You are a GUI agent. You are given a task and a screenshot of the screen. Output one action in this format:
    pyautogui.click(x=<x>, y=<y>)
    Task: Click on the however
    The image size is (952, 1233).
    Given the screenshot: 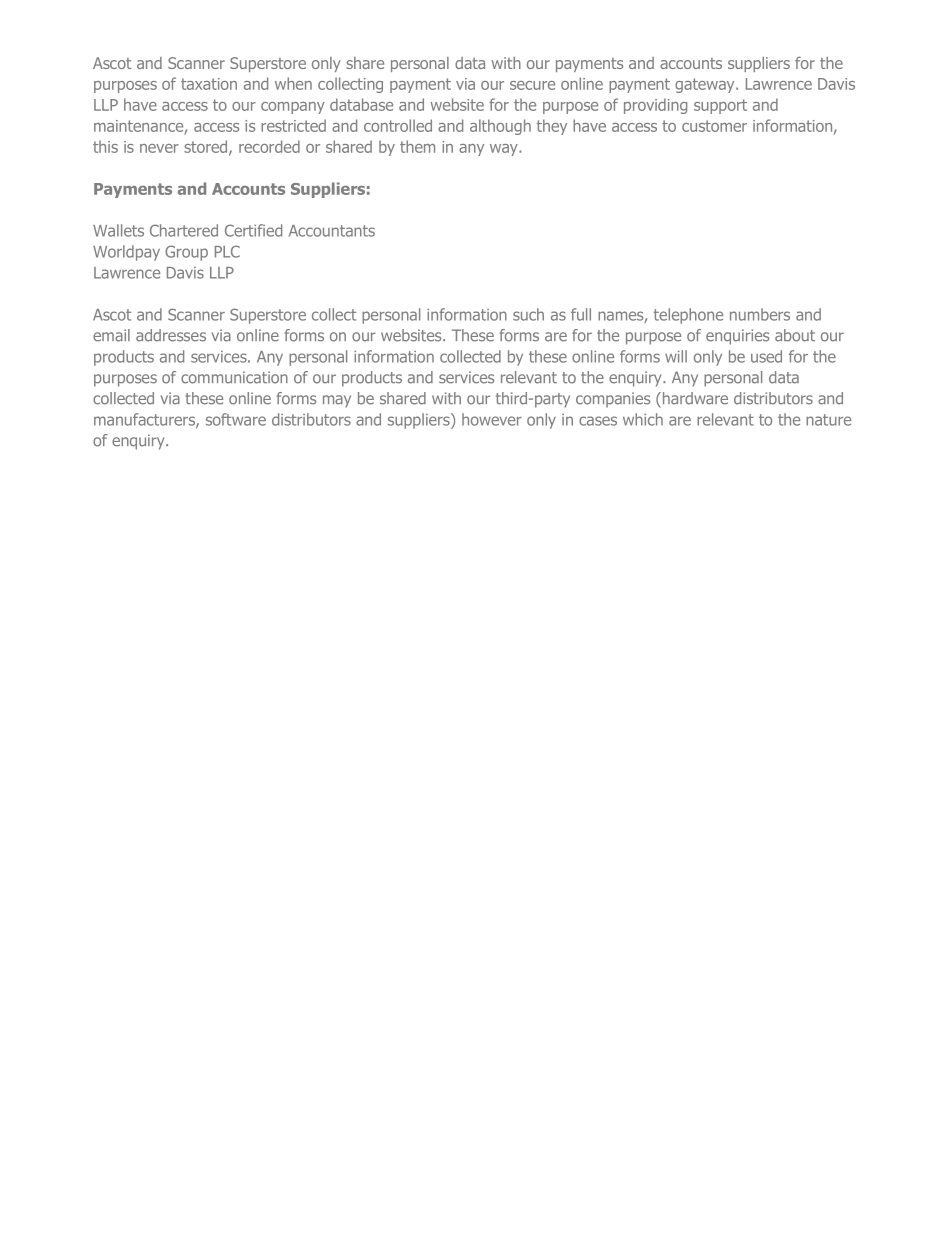 What is the action you would take?
    pyautogui.click(x=492, y=419)
